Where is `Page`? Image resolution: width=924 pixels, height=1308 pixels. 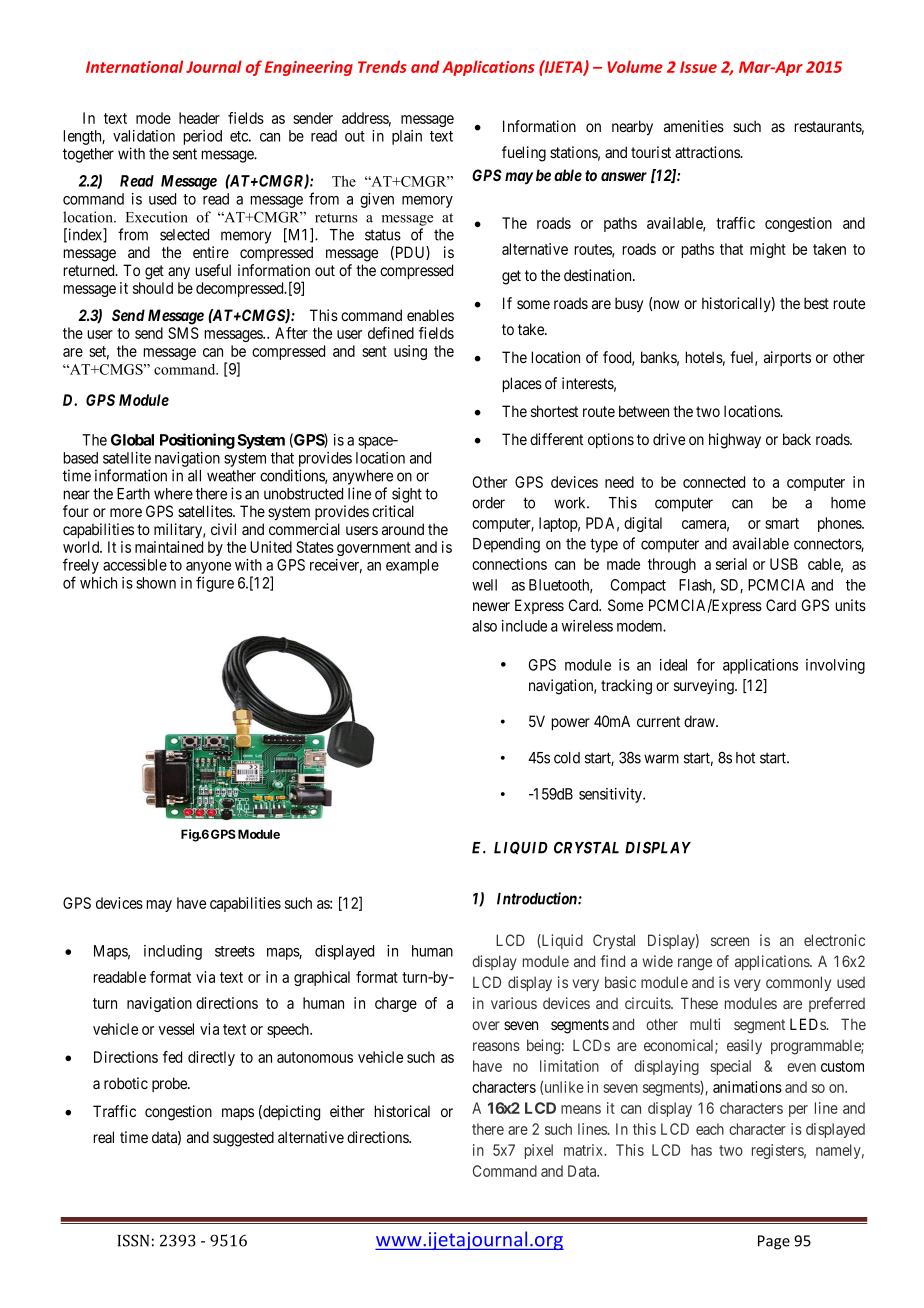
Page is located at coordinates (774, 1242).
